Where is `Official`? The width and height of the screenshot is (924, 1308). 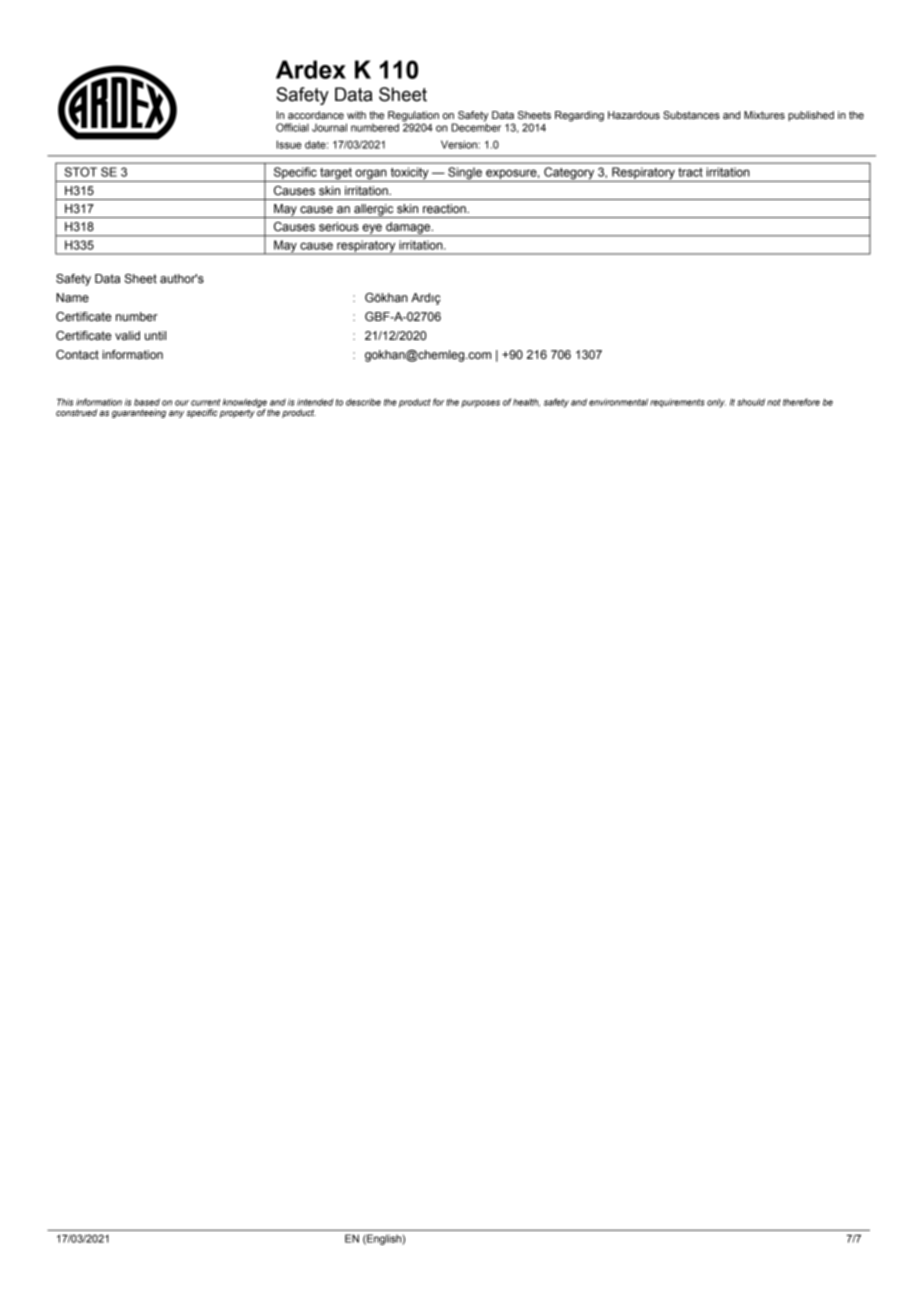
Official is located at coordinates (292, 127).
